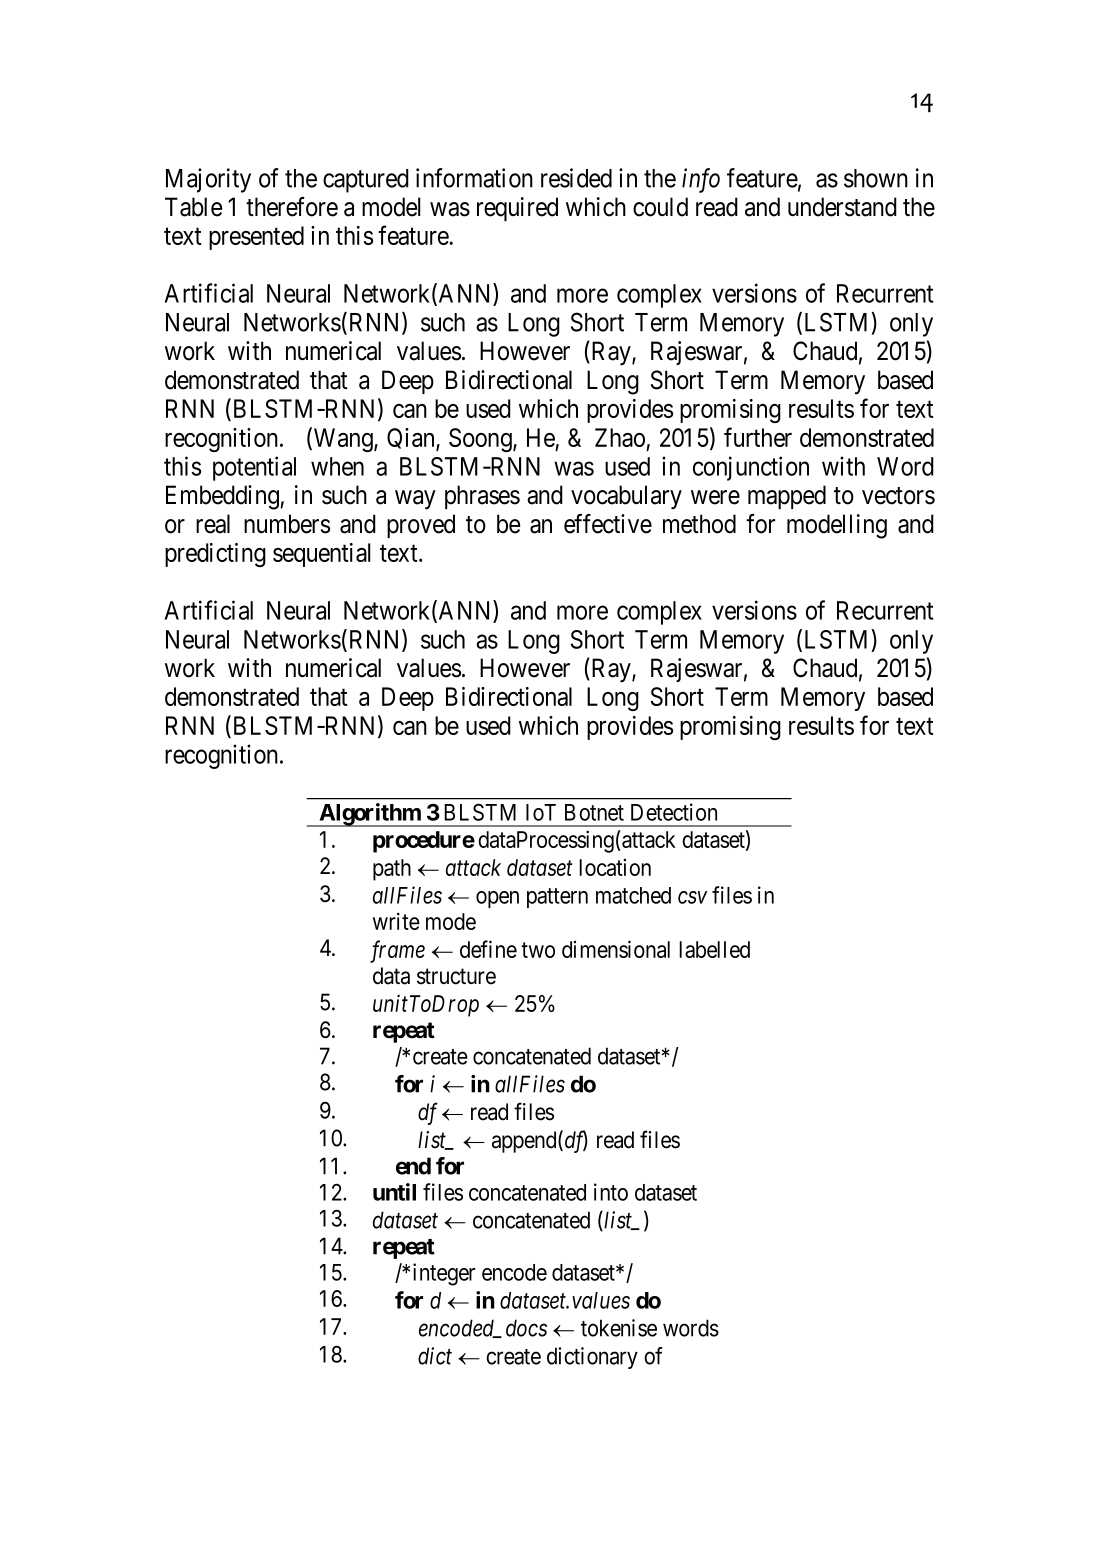 This image has height=1550, width=1098. I want to click on Detection, so click(674, 812).
